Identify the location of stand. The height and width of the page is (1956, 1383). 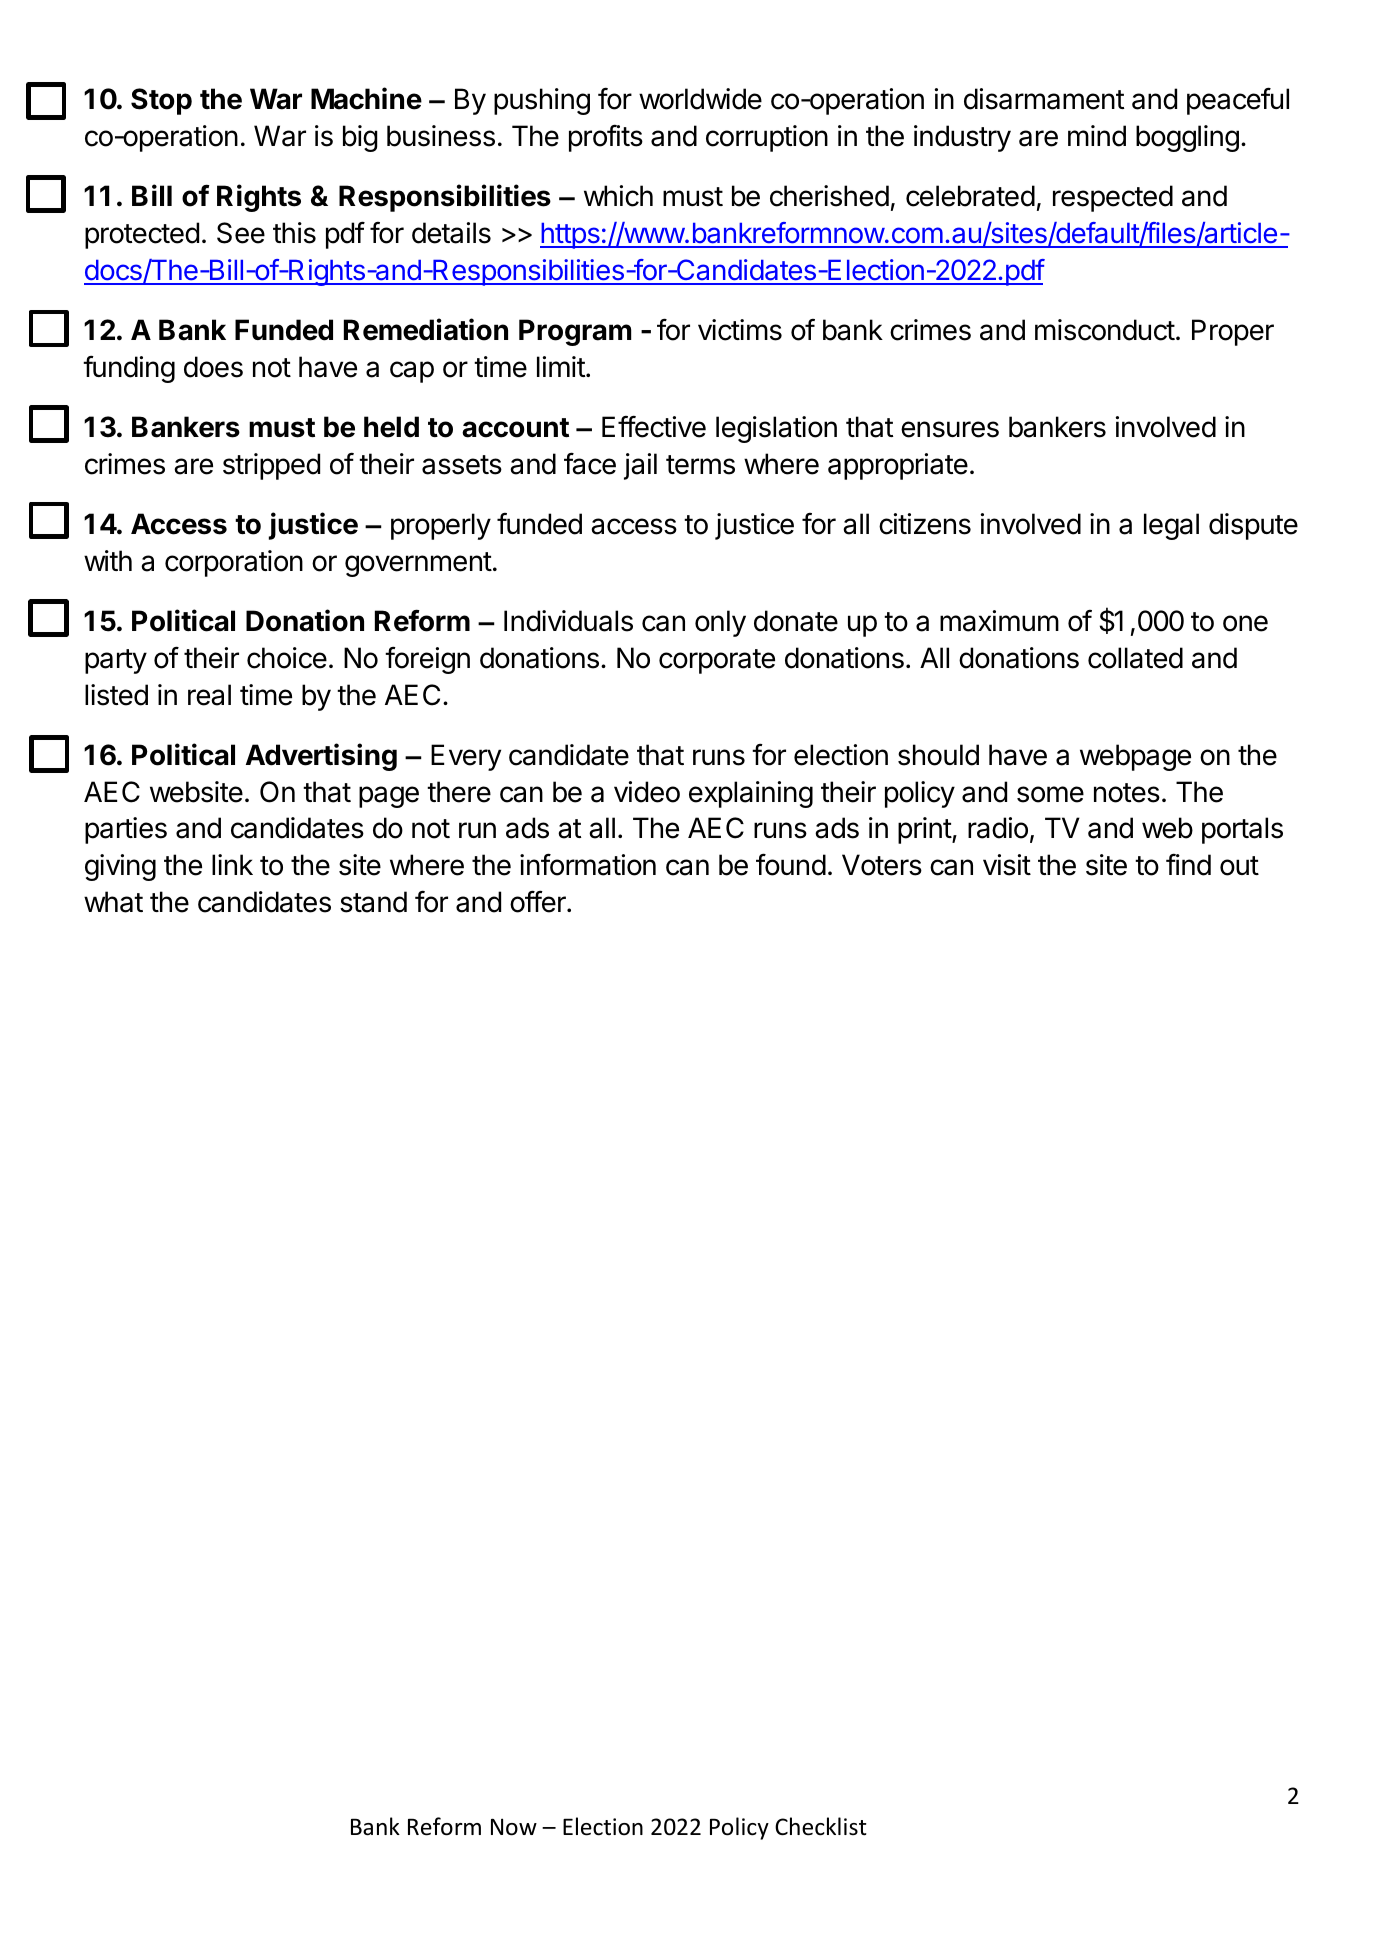
(373, 902).
